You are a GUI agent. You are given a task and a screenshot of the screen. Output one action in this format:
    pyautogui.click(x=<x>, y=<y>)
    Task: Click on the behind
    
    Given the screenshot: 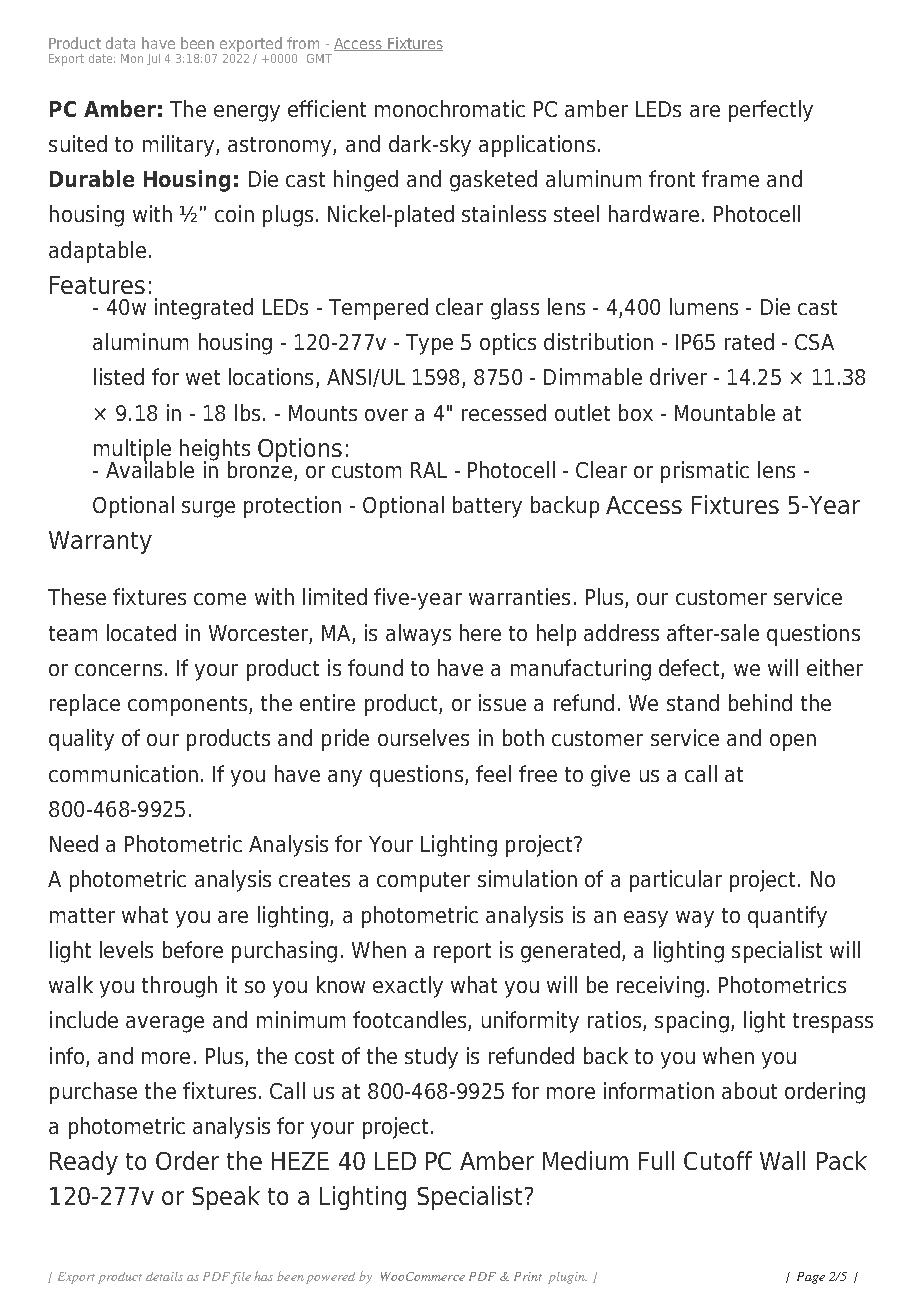 What is the action you would take?
    pyautogui.click(x=760, y=702)
